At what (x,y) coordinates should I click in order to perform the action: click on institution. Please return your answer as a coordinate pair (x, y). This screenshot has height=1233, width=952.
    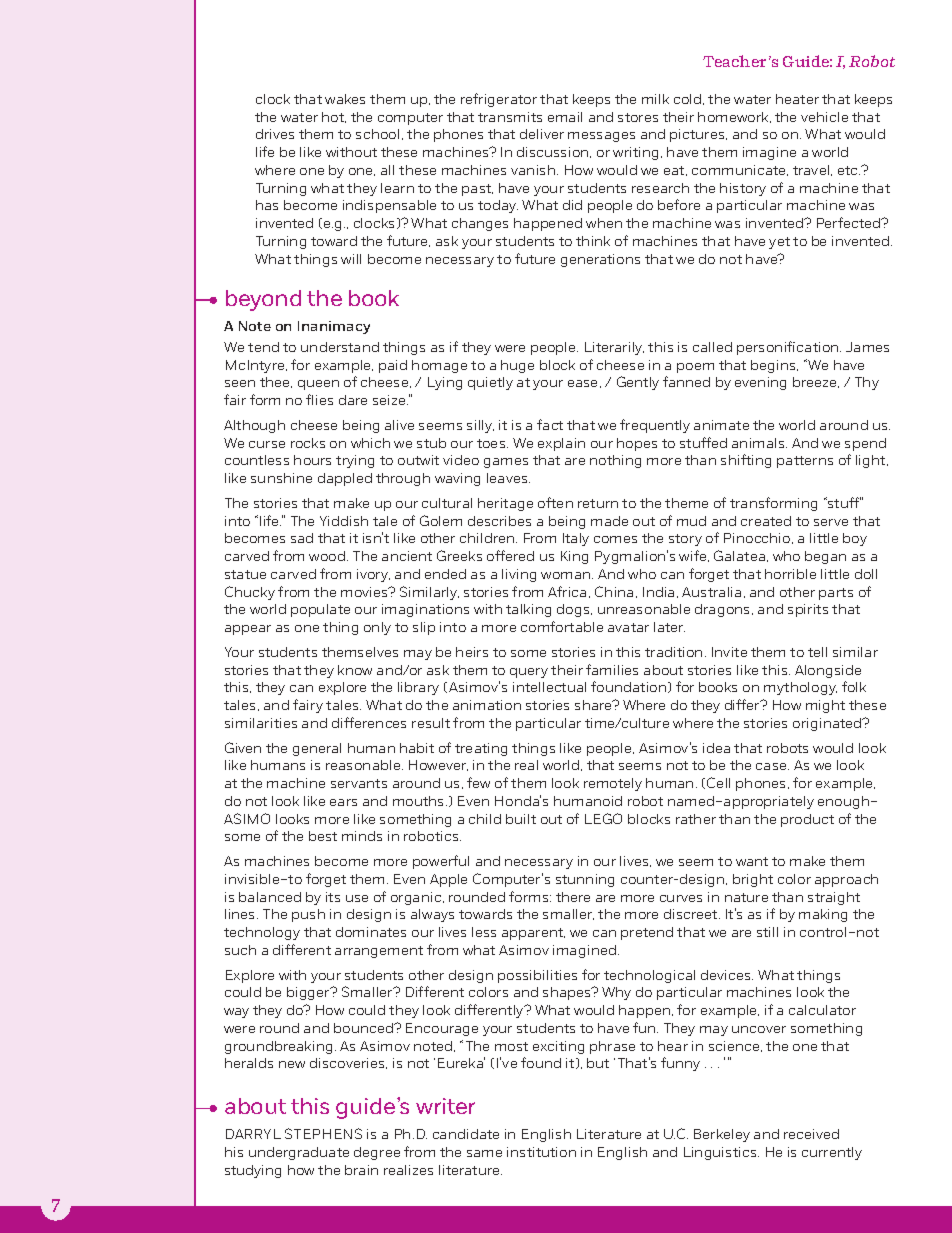
    Looking at the image, I should click on (541, 1152).
